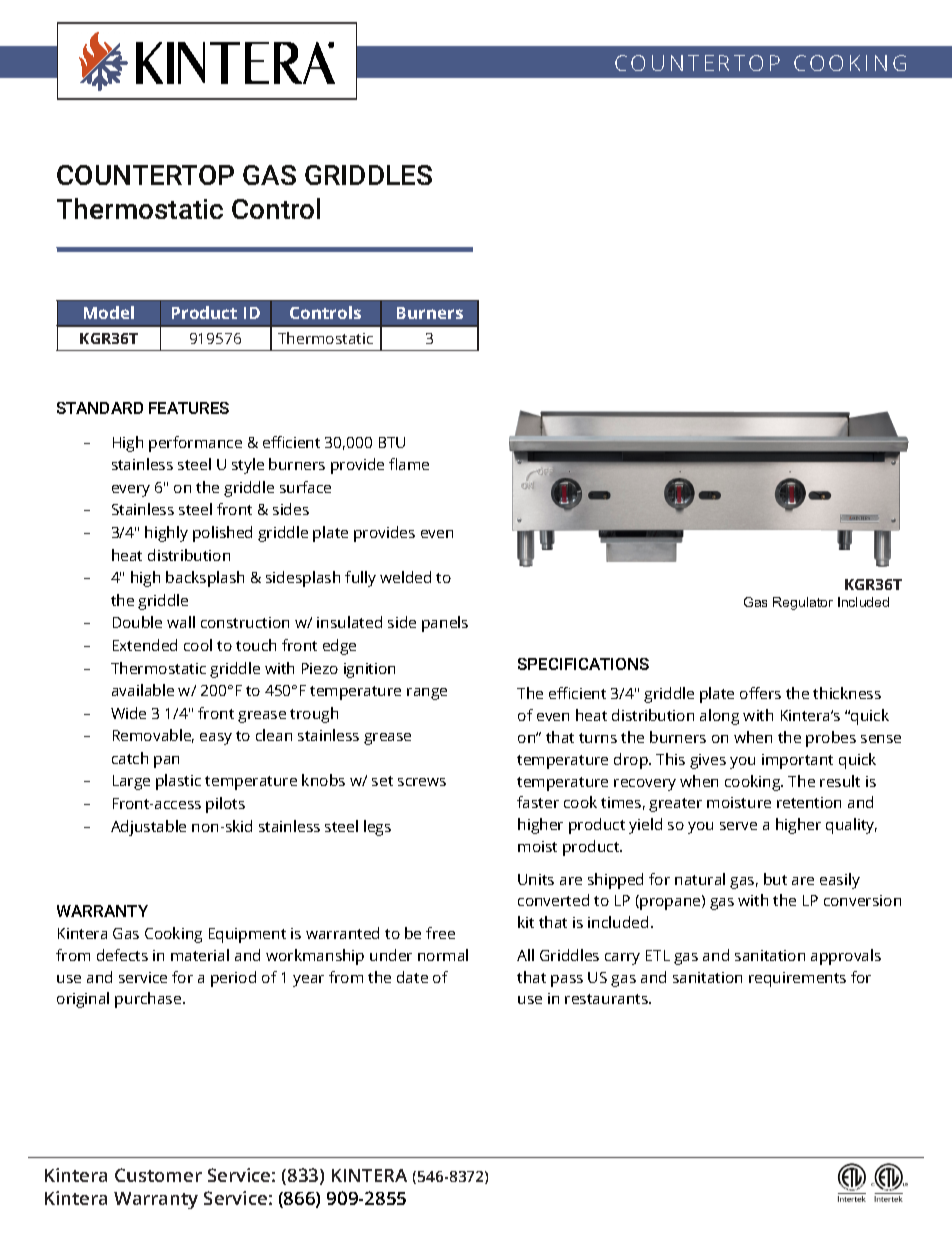 The image size is (952, 1233). What do you see at coordinates (158, 1175) in the screenshot?
I see `Customer` at bounding box center [158, 1175].
